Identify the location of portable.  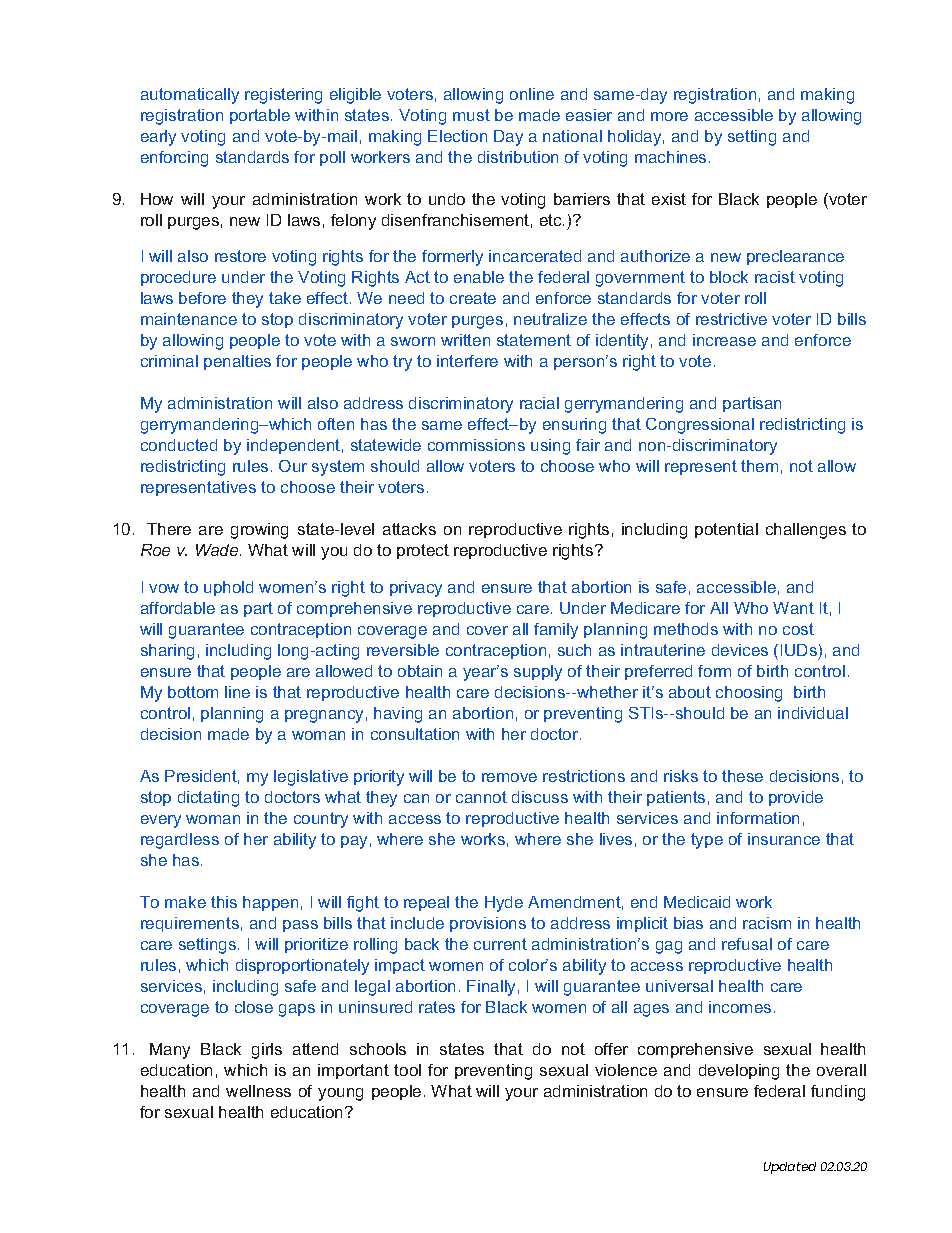
(260, 116).
